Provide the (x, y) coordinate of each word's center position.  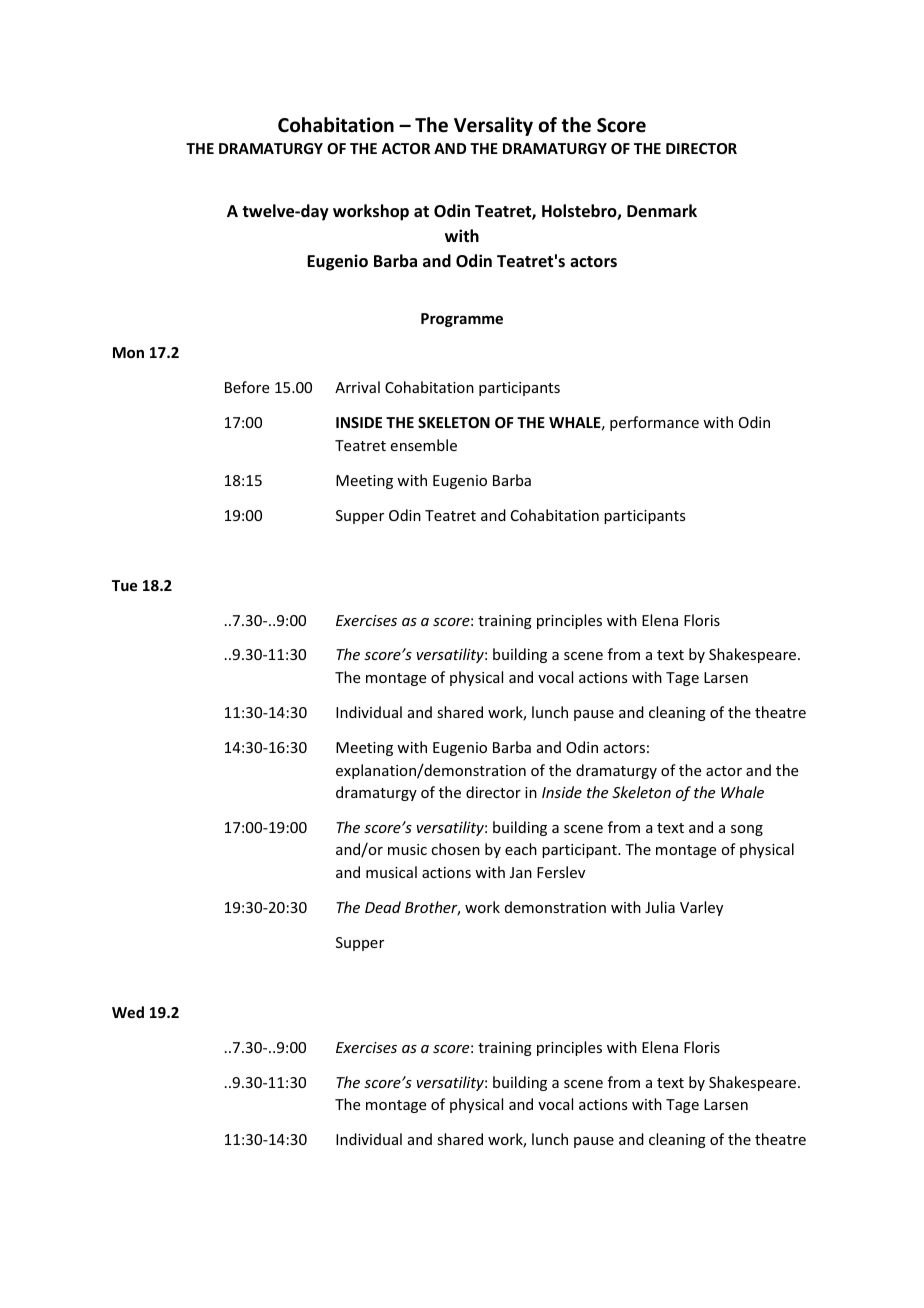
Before (247, 387)
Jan (521, 872)
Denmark (662, 210)
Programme (462, 320)
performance (654, 423)
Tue (124, 585)
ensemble (424, 445)
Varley (701, 908)
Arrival (357, 387)
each (521, 849)
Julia (660, 907)
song (747, 830)
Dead (383, 907)
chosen (455, 849)
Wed (128, 1012)
